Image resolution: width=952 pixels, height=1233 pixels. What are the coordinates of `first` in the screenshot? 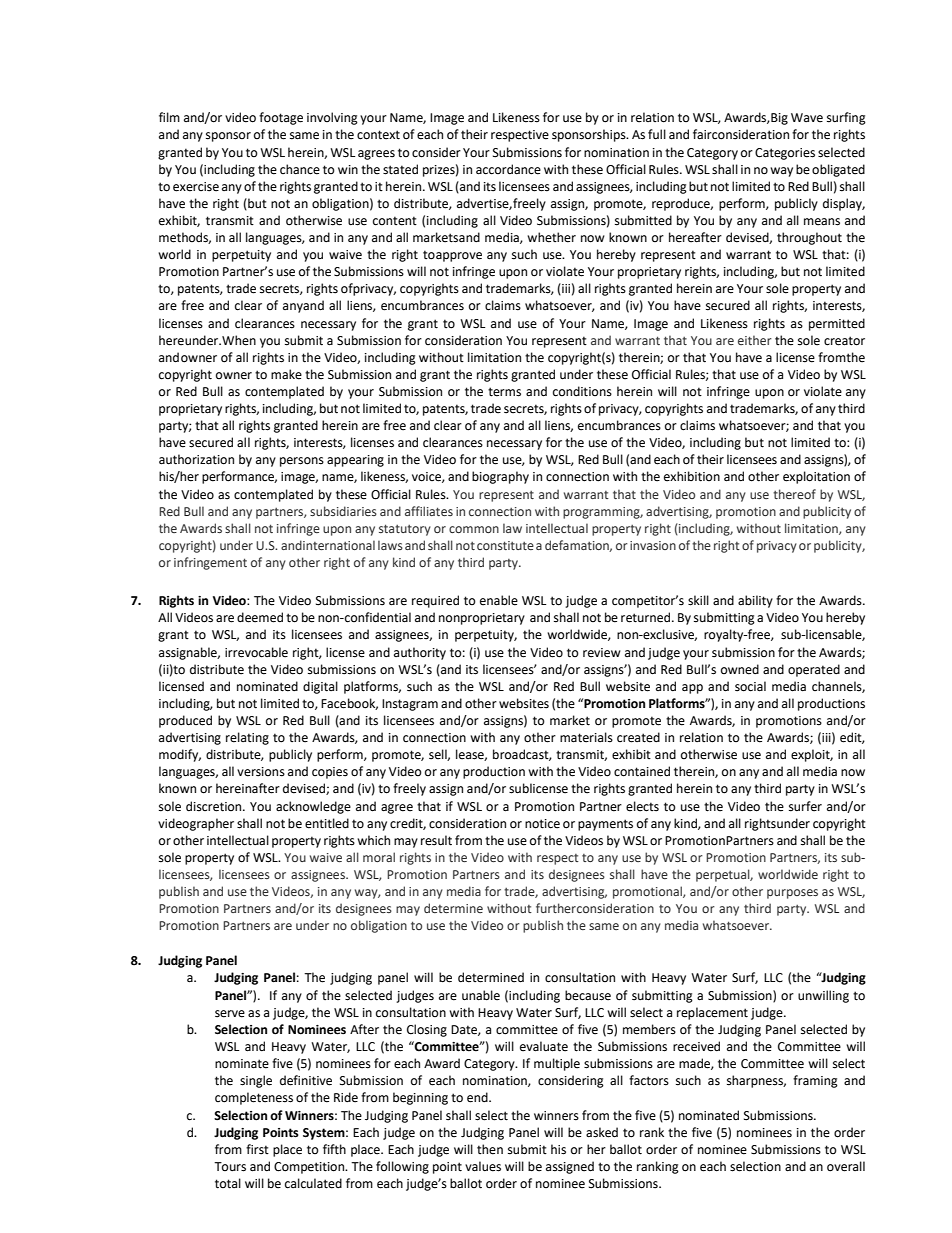 It's located at (257, 1149).
